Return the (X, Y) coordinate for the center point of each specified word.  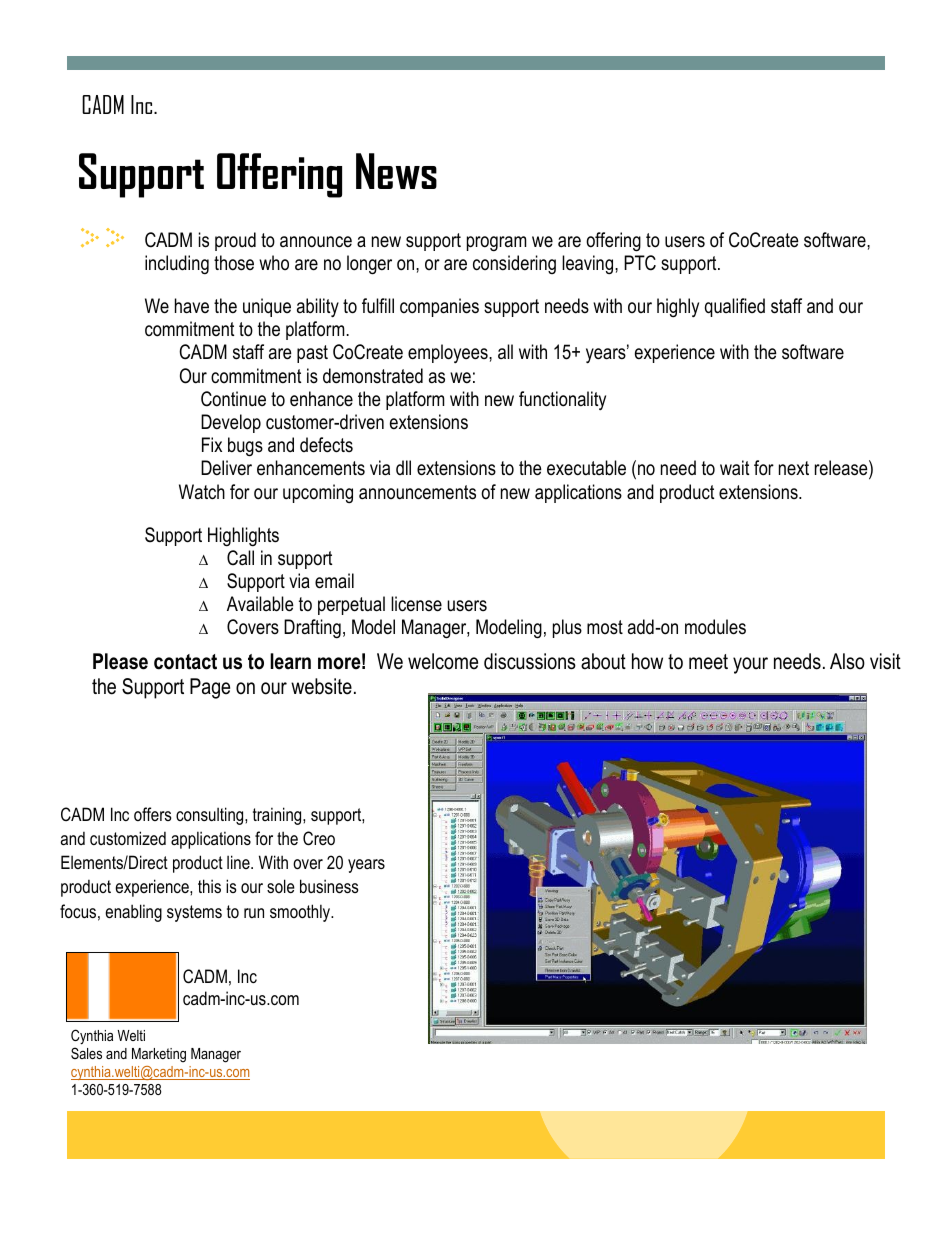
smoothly (301, 913)
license (416, 604)
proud (235, 241)
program (496, 244)
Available (260, 604)
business (329, 886)
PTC (640, 263)
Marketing (159, 1055)
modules (715, 627)
